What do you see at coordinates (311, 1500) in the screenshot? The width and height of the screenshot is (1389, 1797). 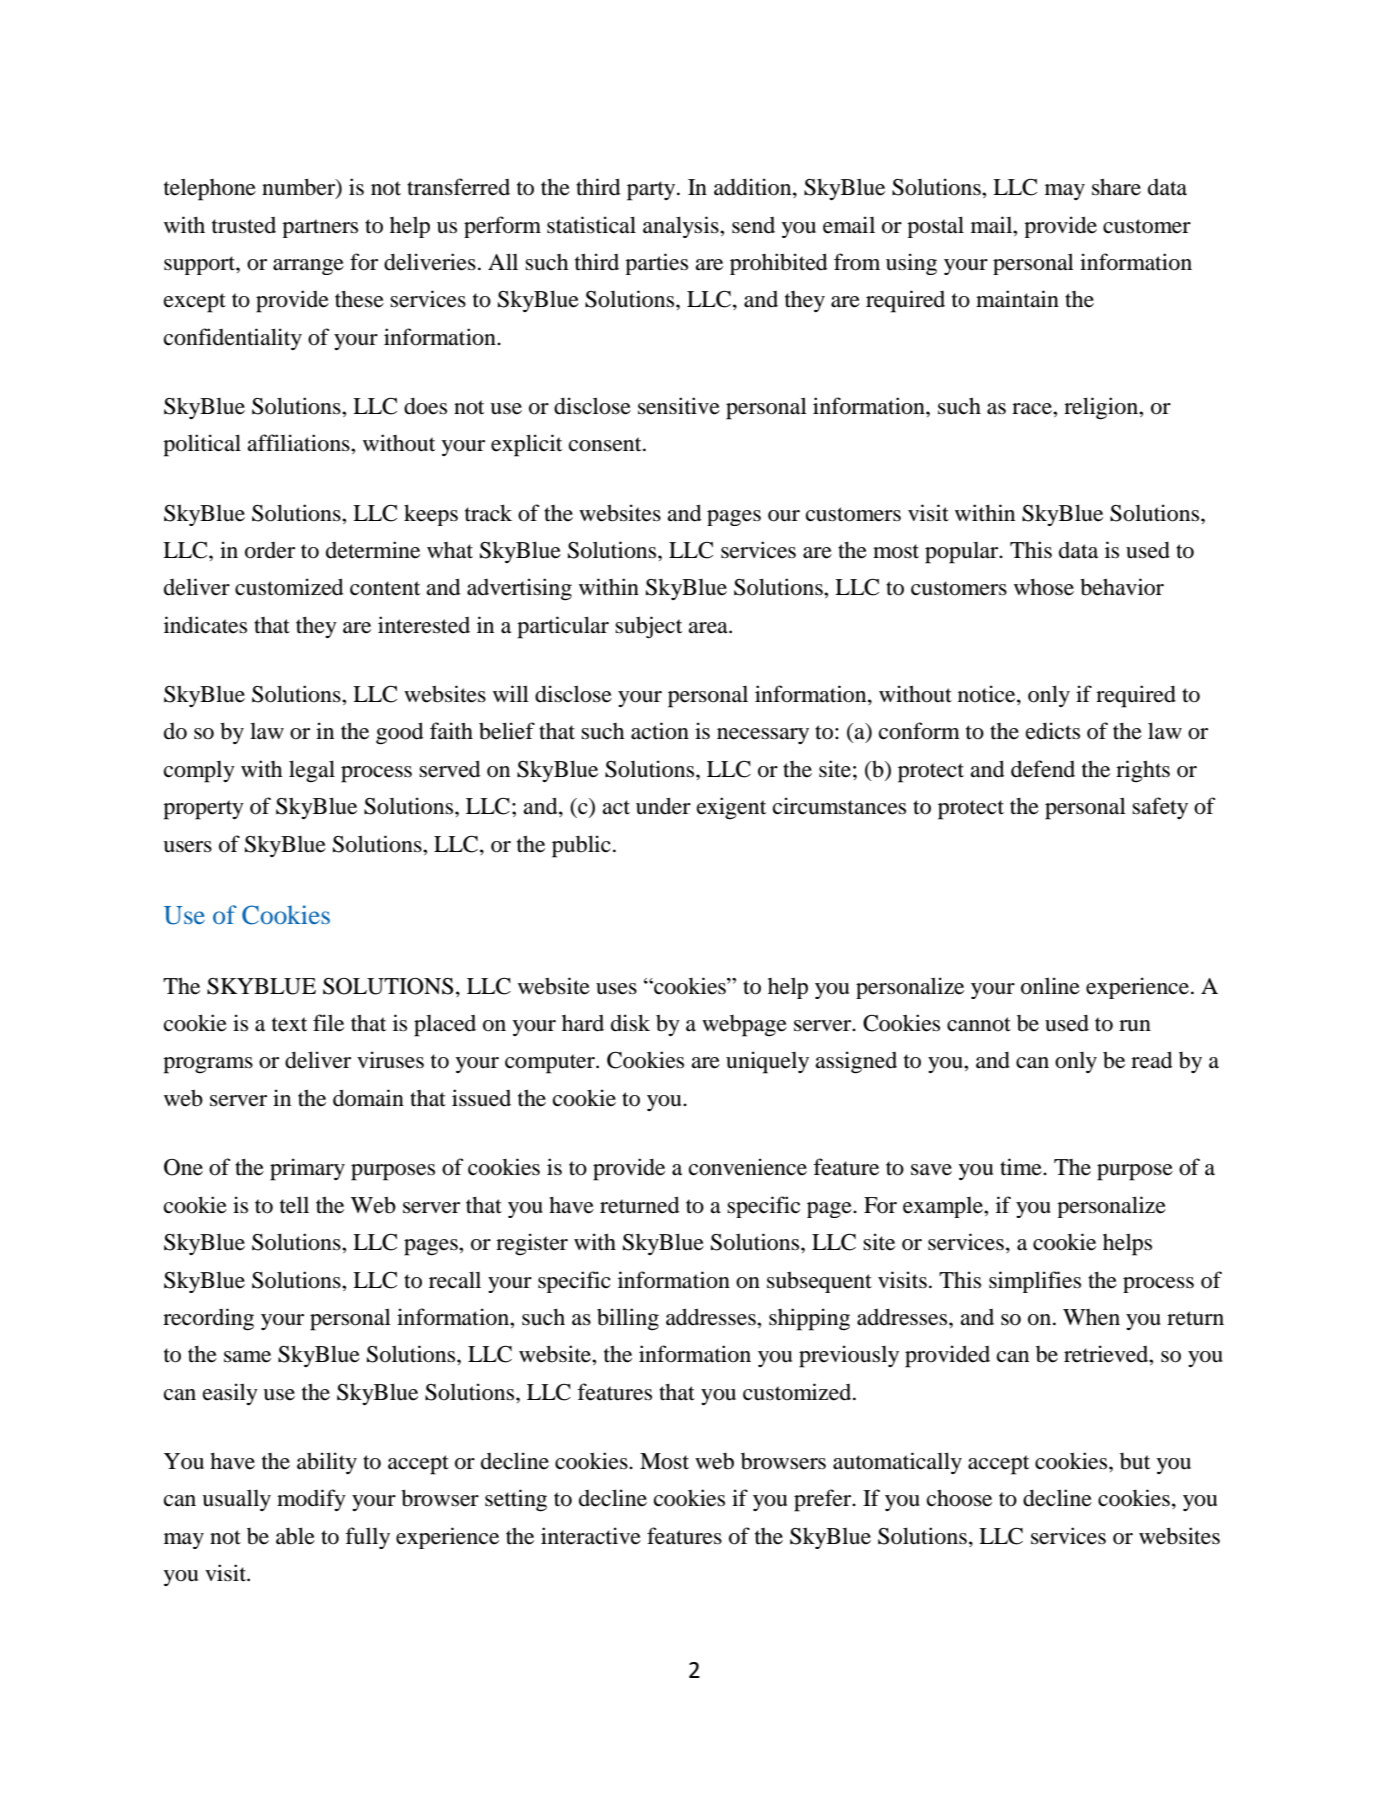 I see `modify` at bounding box center [311, 1500].
